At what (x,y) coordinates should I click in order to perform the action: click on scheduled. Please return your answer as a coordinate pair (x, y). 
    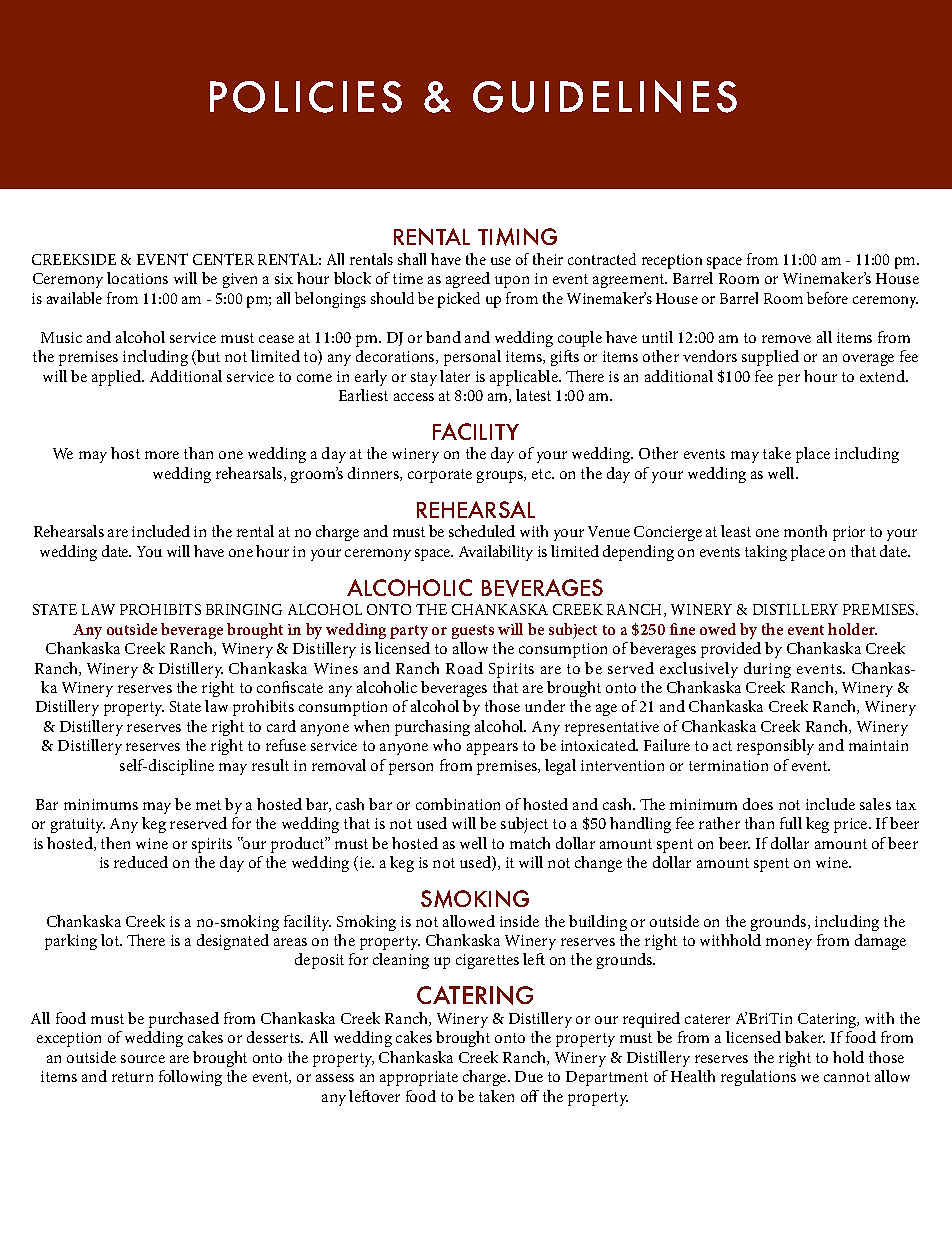
    Looking at the image, I should click on (482, 531).
